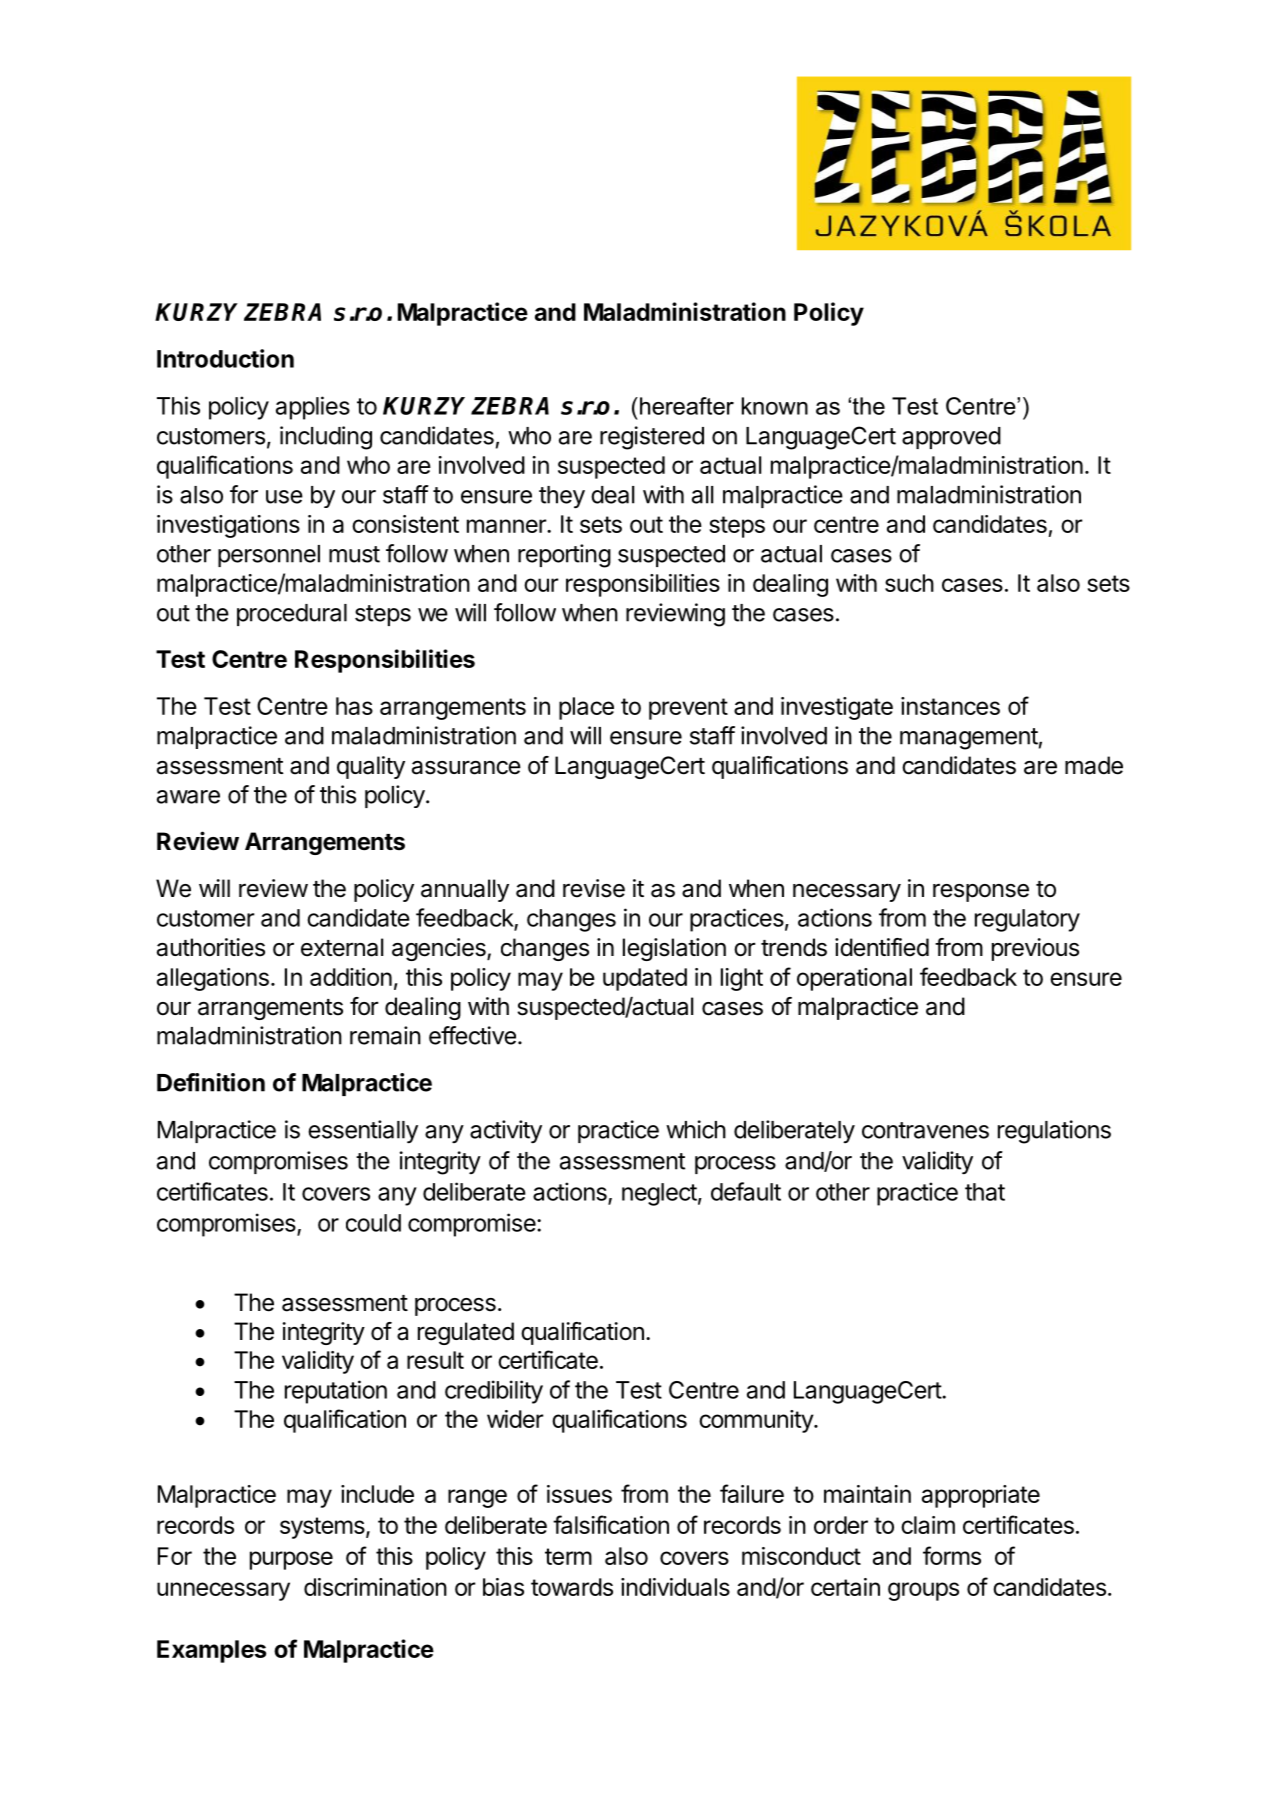  Describe the element at coordinates (687, 406) in the page. I see `hereafter` at that location.
